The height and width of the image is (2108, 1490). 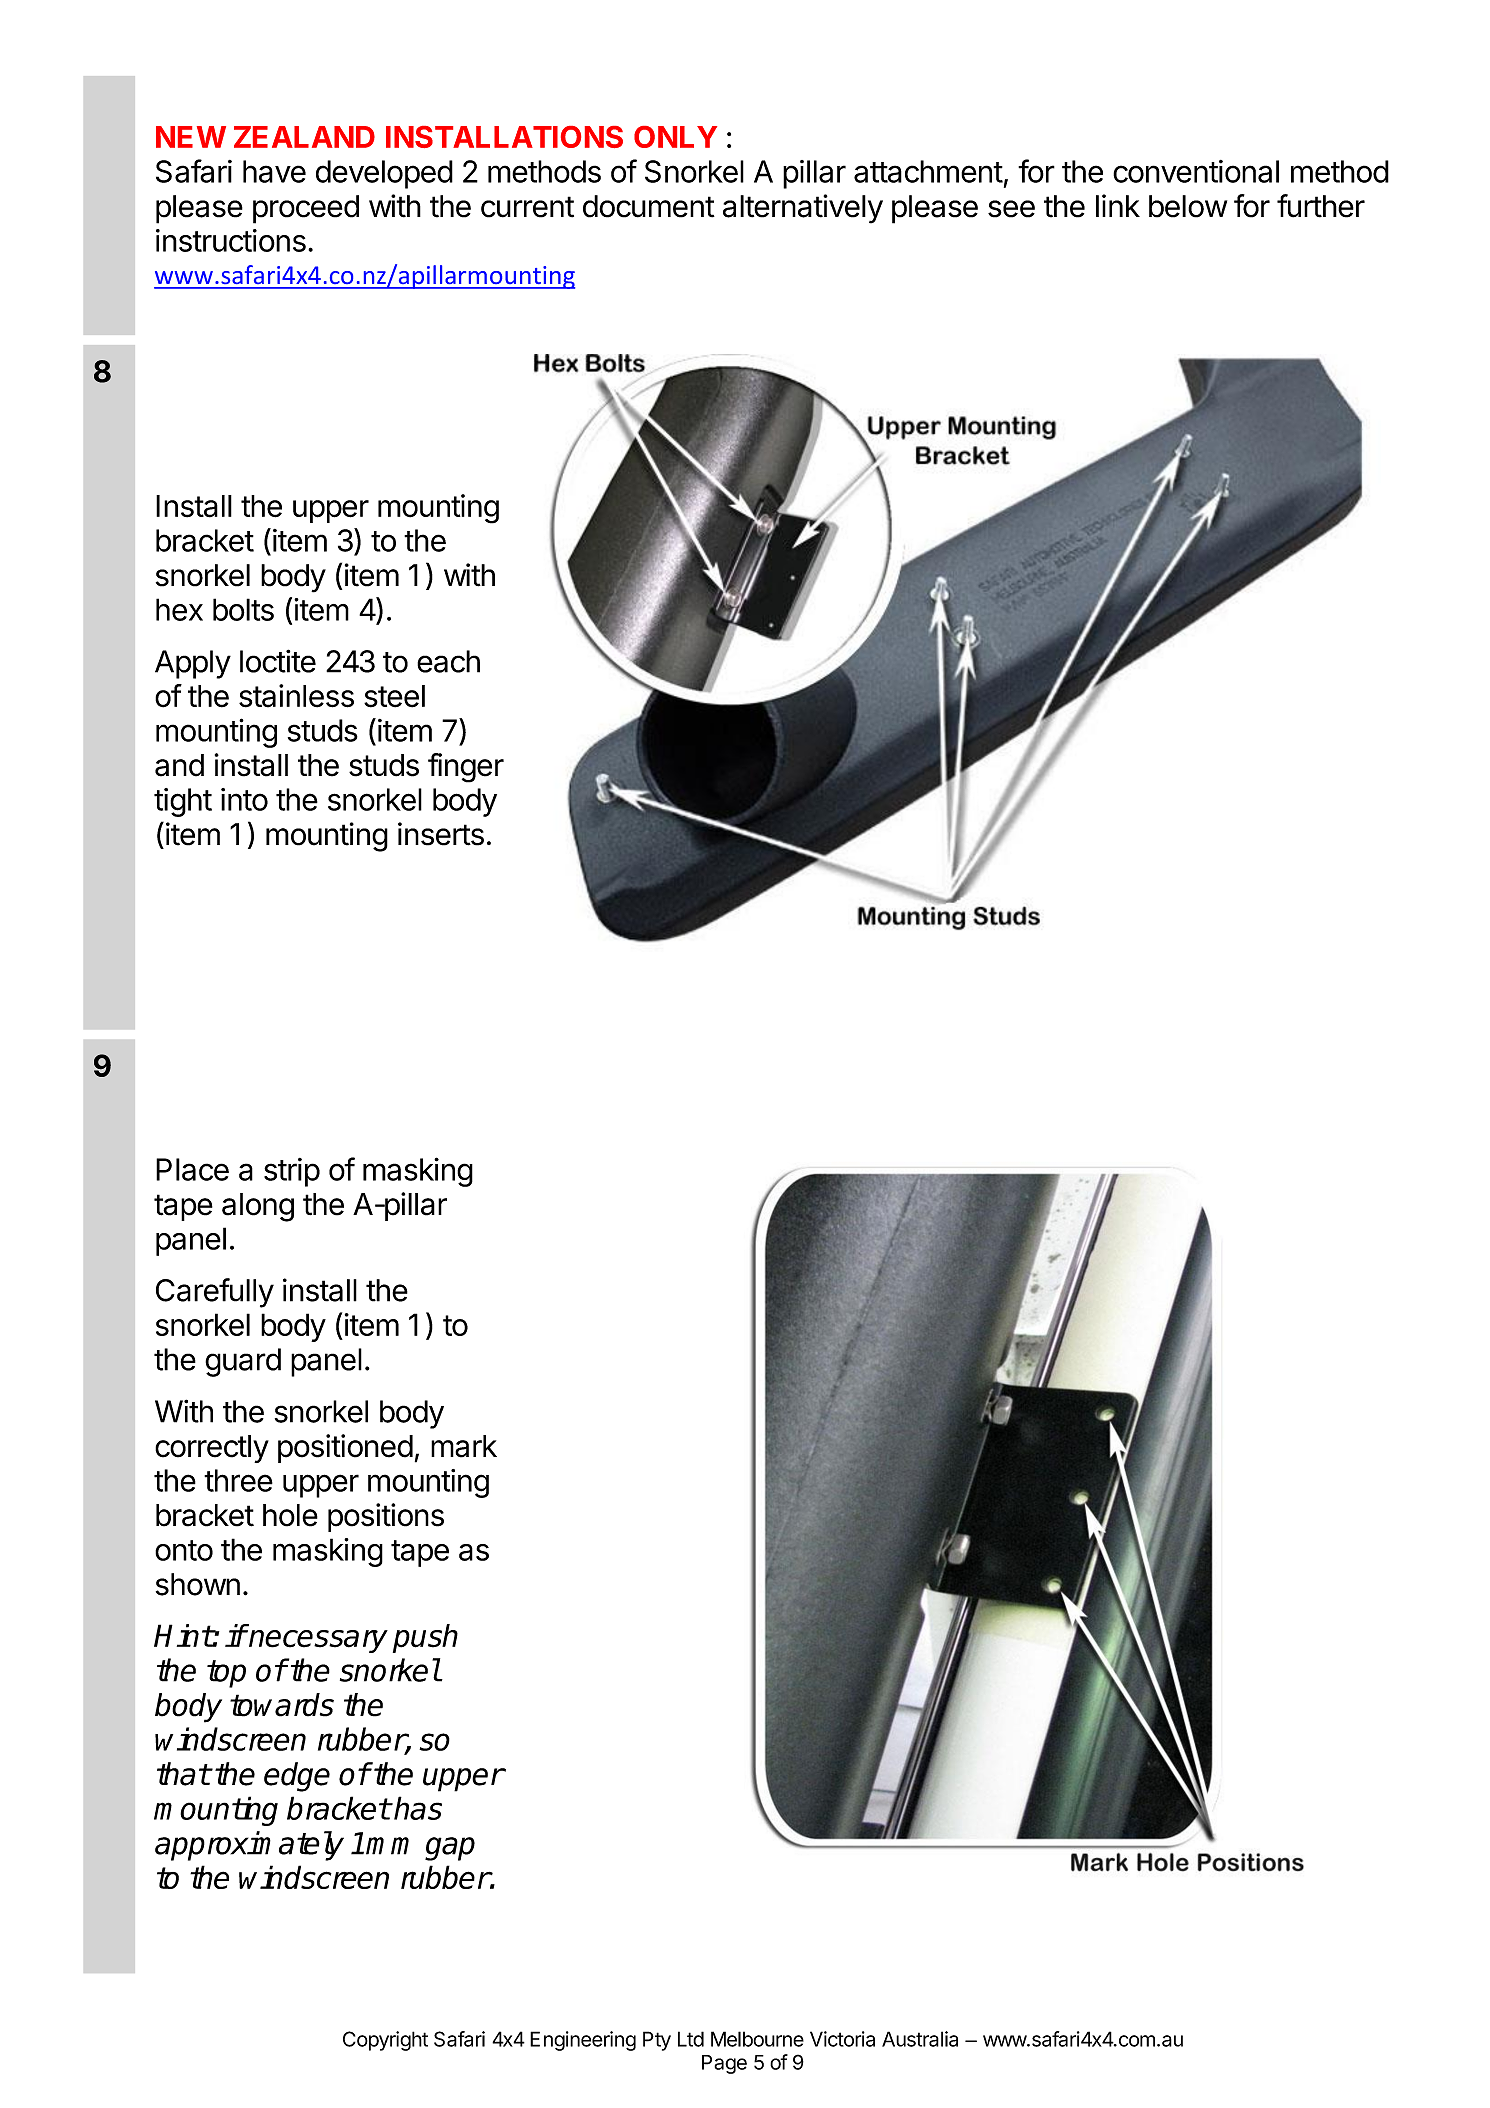 What do you see at coordinates (306, 209) in the image?
I see `proceed` at bounding box center [306, 209].
